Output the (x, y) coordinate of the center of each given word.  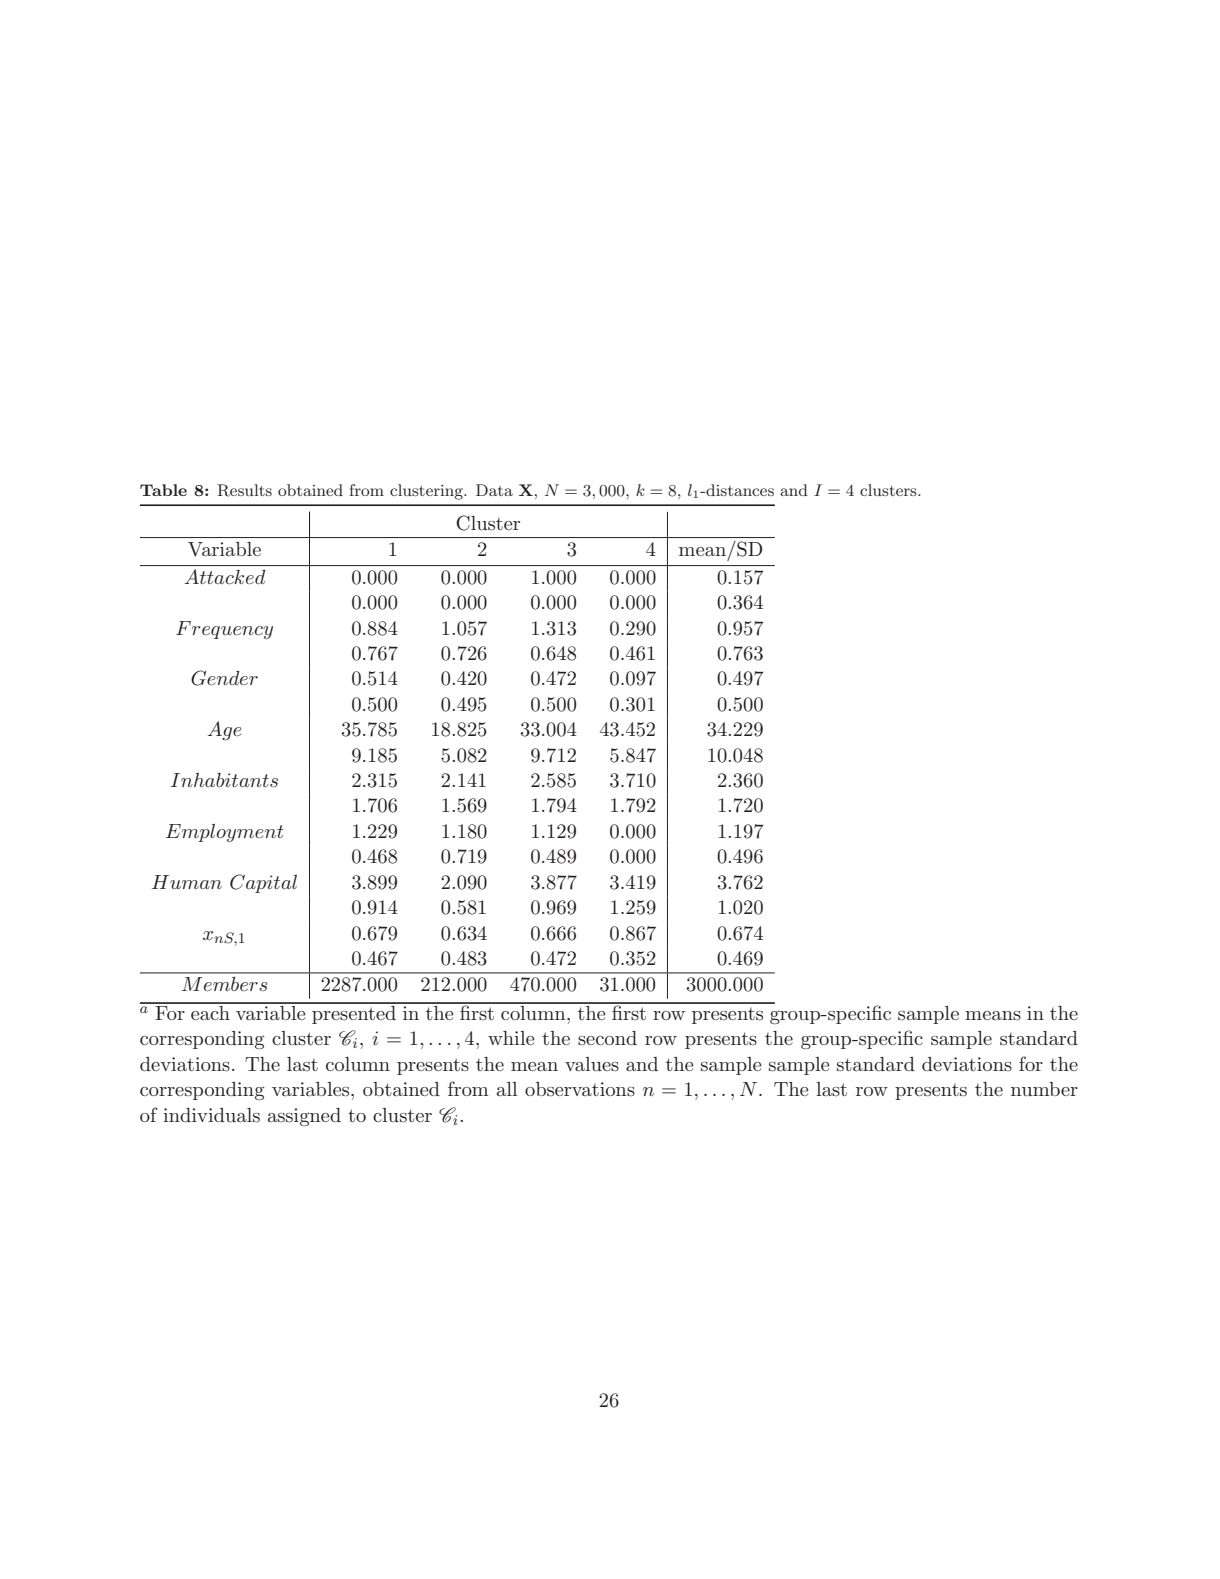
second (607, 1038)
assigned (304, 1117)
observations (580, 1089)
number (1044, 1089)
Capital (263, 883)
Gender (224, 678)
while (511, 1038)
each (210, 1011)
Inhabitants (224, 780)
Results (245, 490)
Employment (225, 833)
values (592, 1064)
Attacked (225, 576)
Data (494, 490)
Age (224, 730)
